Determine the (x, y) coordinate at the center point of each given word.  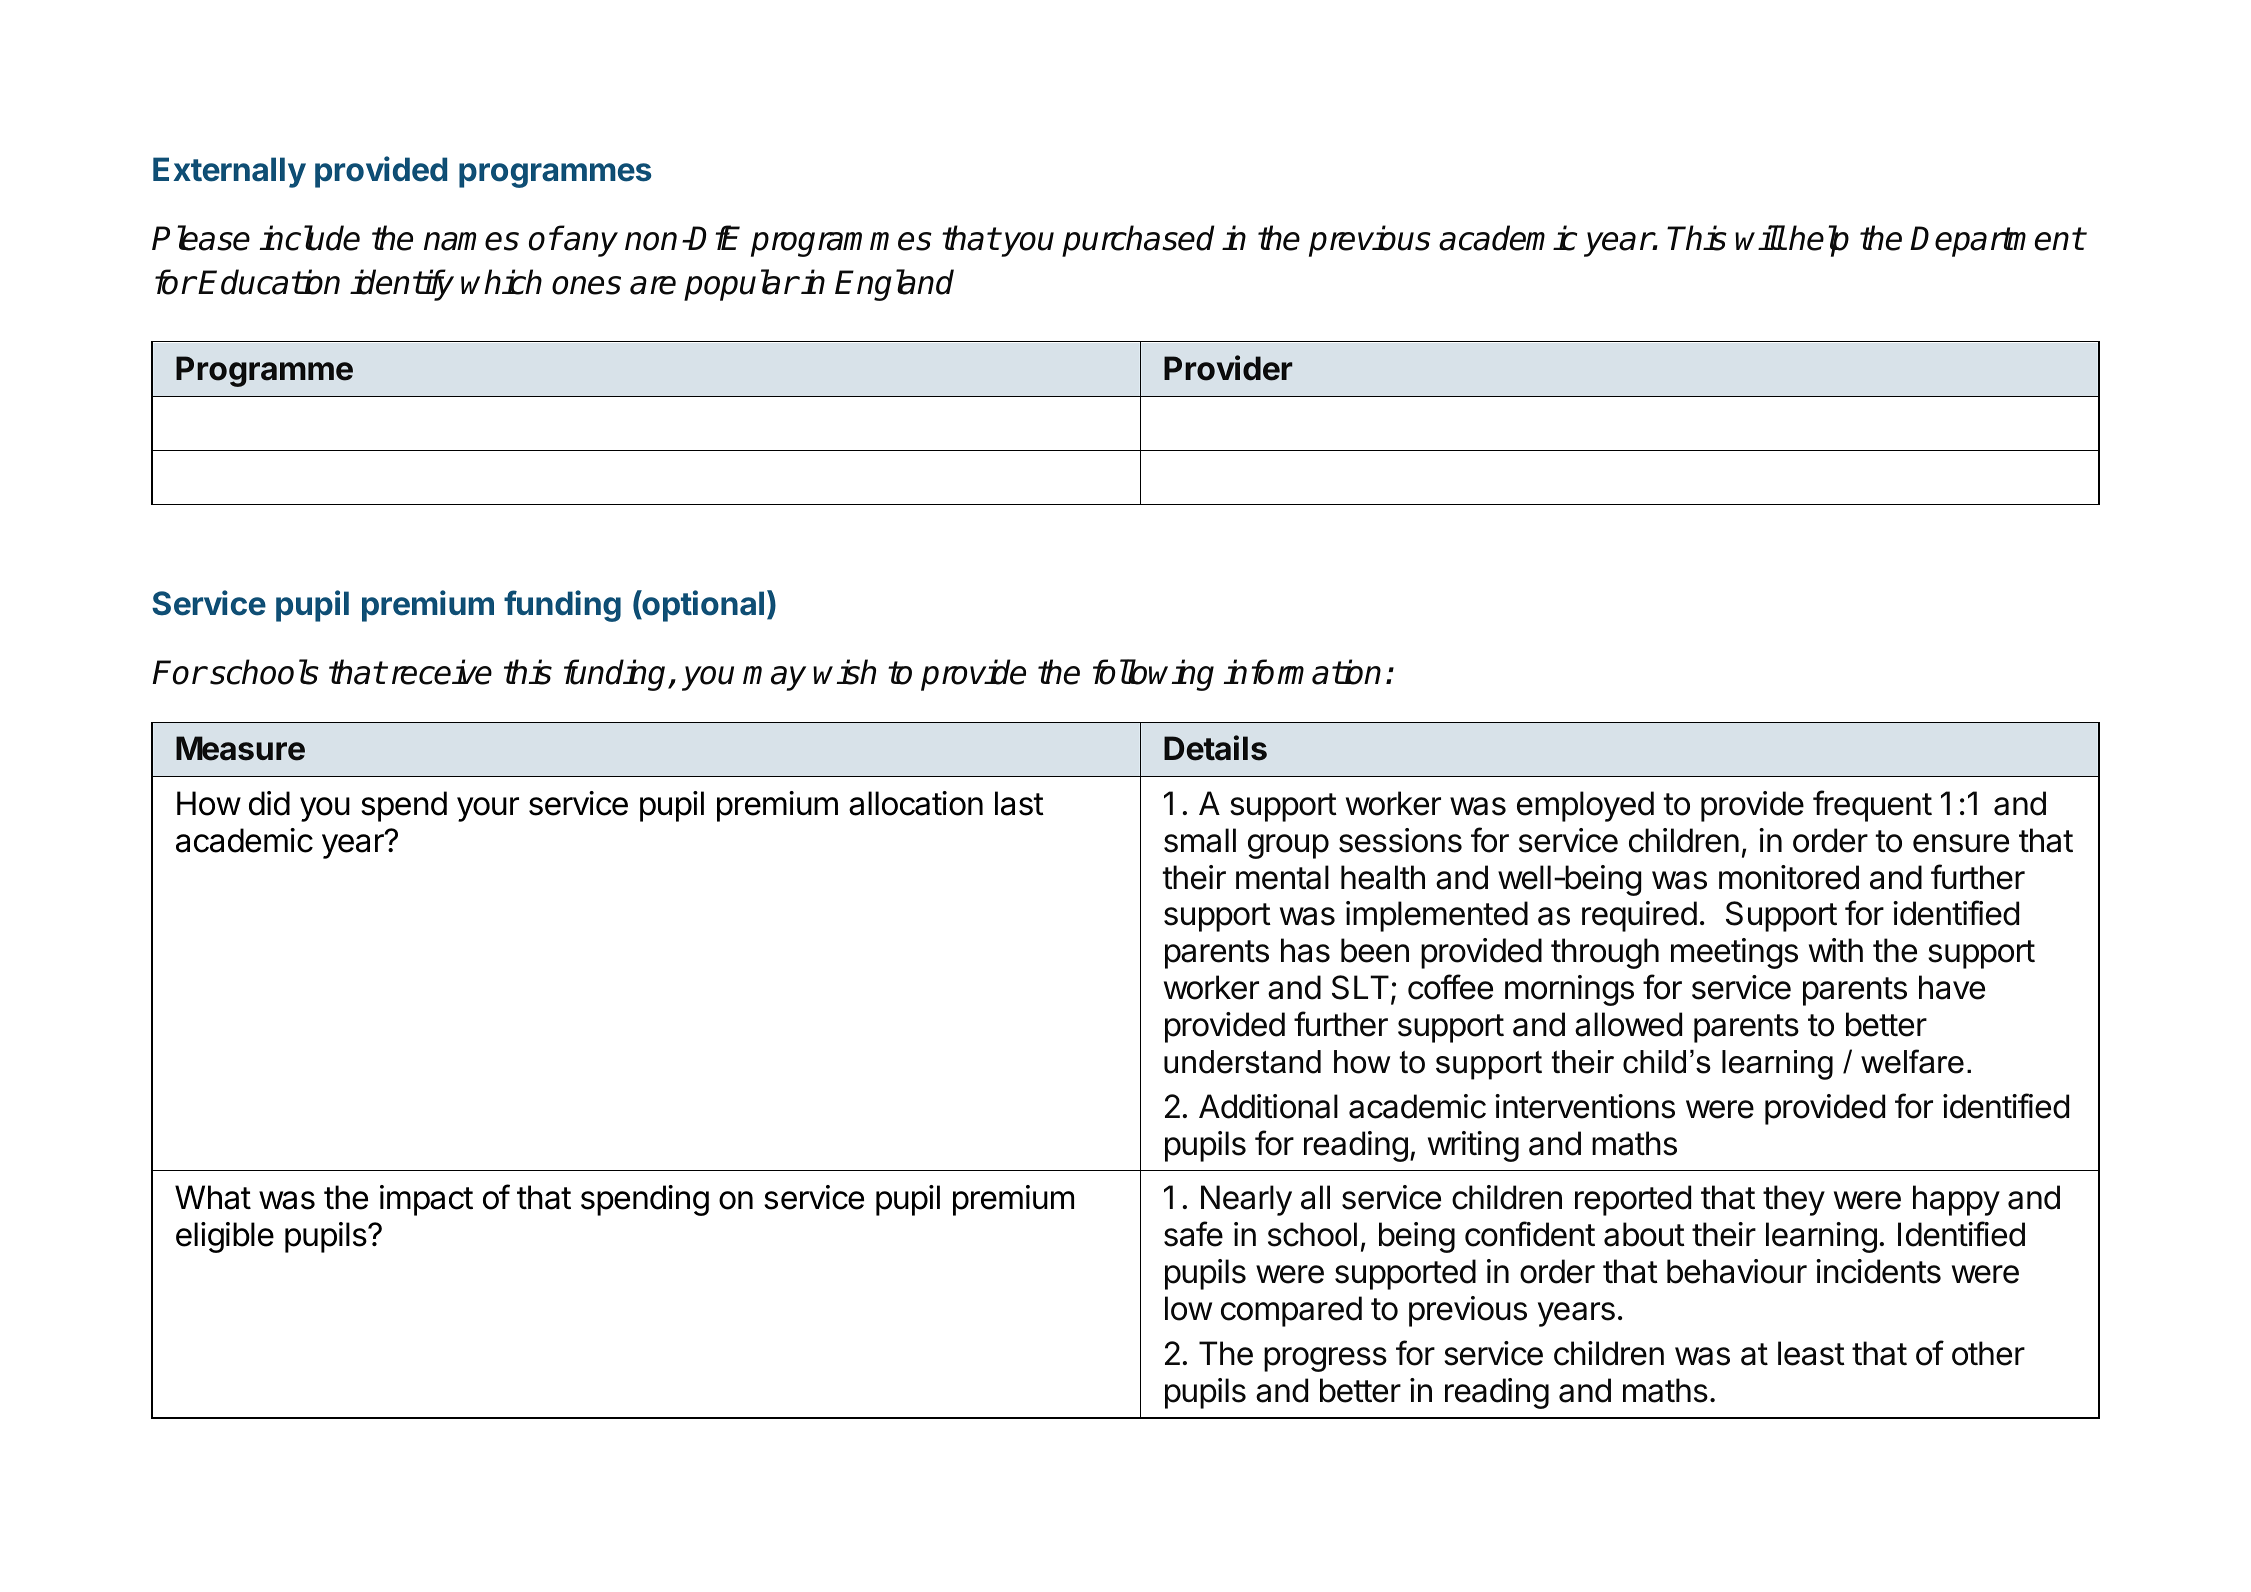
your (488, 809)
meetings (1734, 953)
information (1302, 672)
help (1819, 241)
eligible (225, 1237)
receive (442, 672)
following (1153, 675)
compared (1291, 1311)
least (1811, 1353)
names (471, 241)
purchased (1138, 241)
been (1375, 950)
